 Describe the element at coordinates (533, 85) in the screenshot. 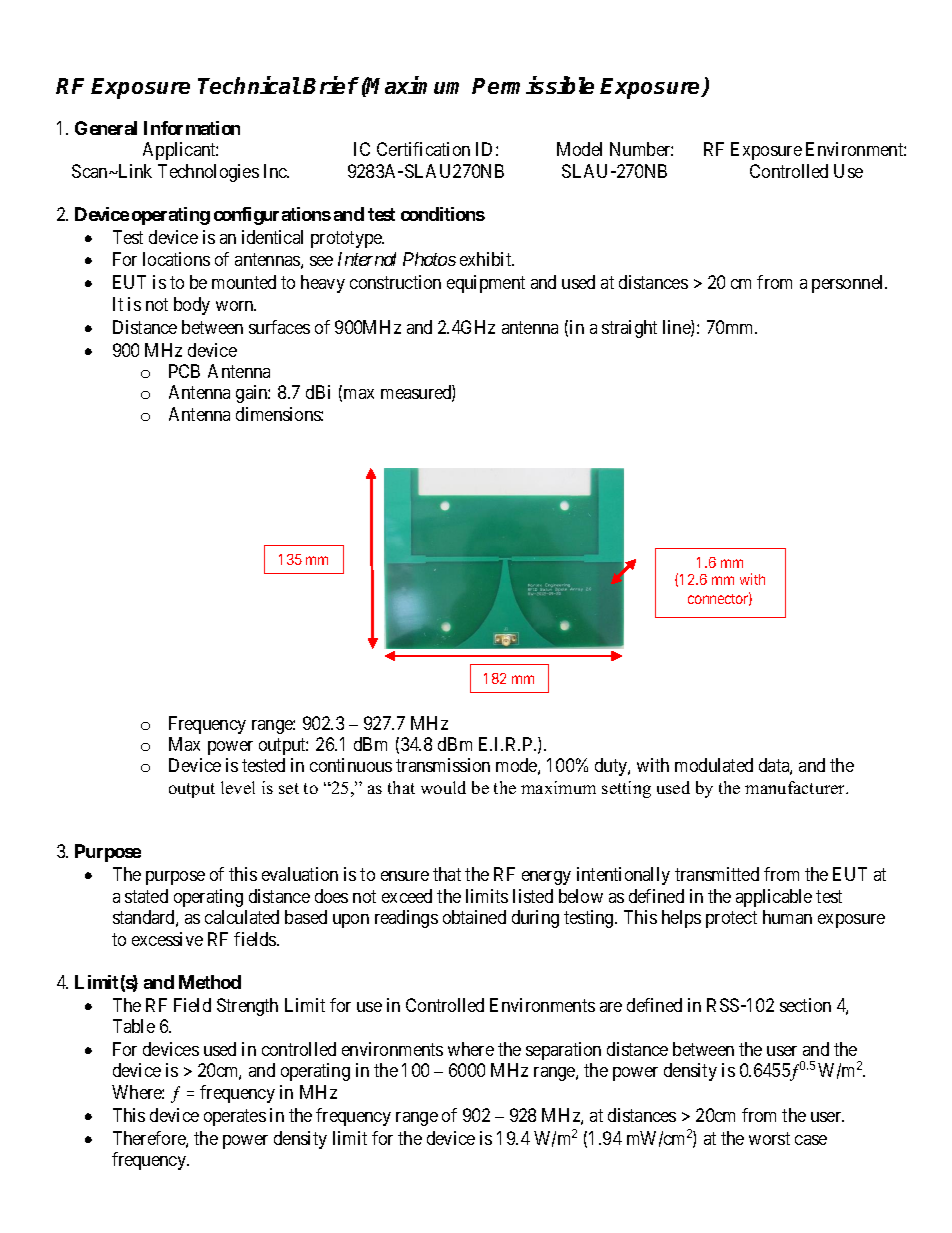

I see `Permissible` at that location.
